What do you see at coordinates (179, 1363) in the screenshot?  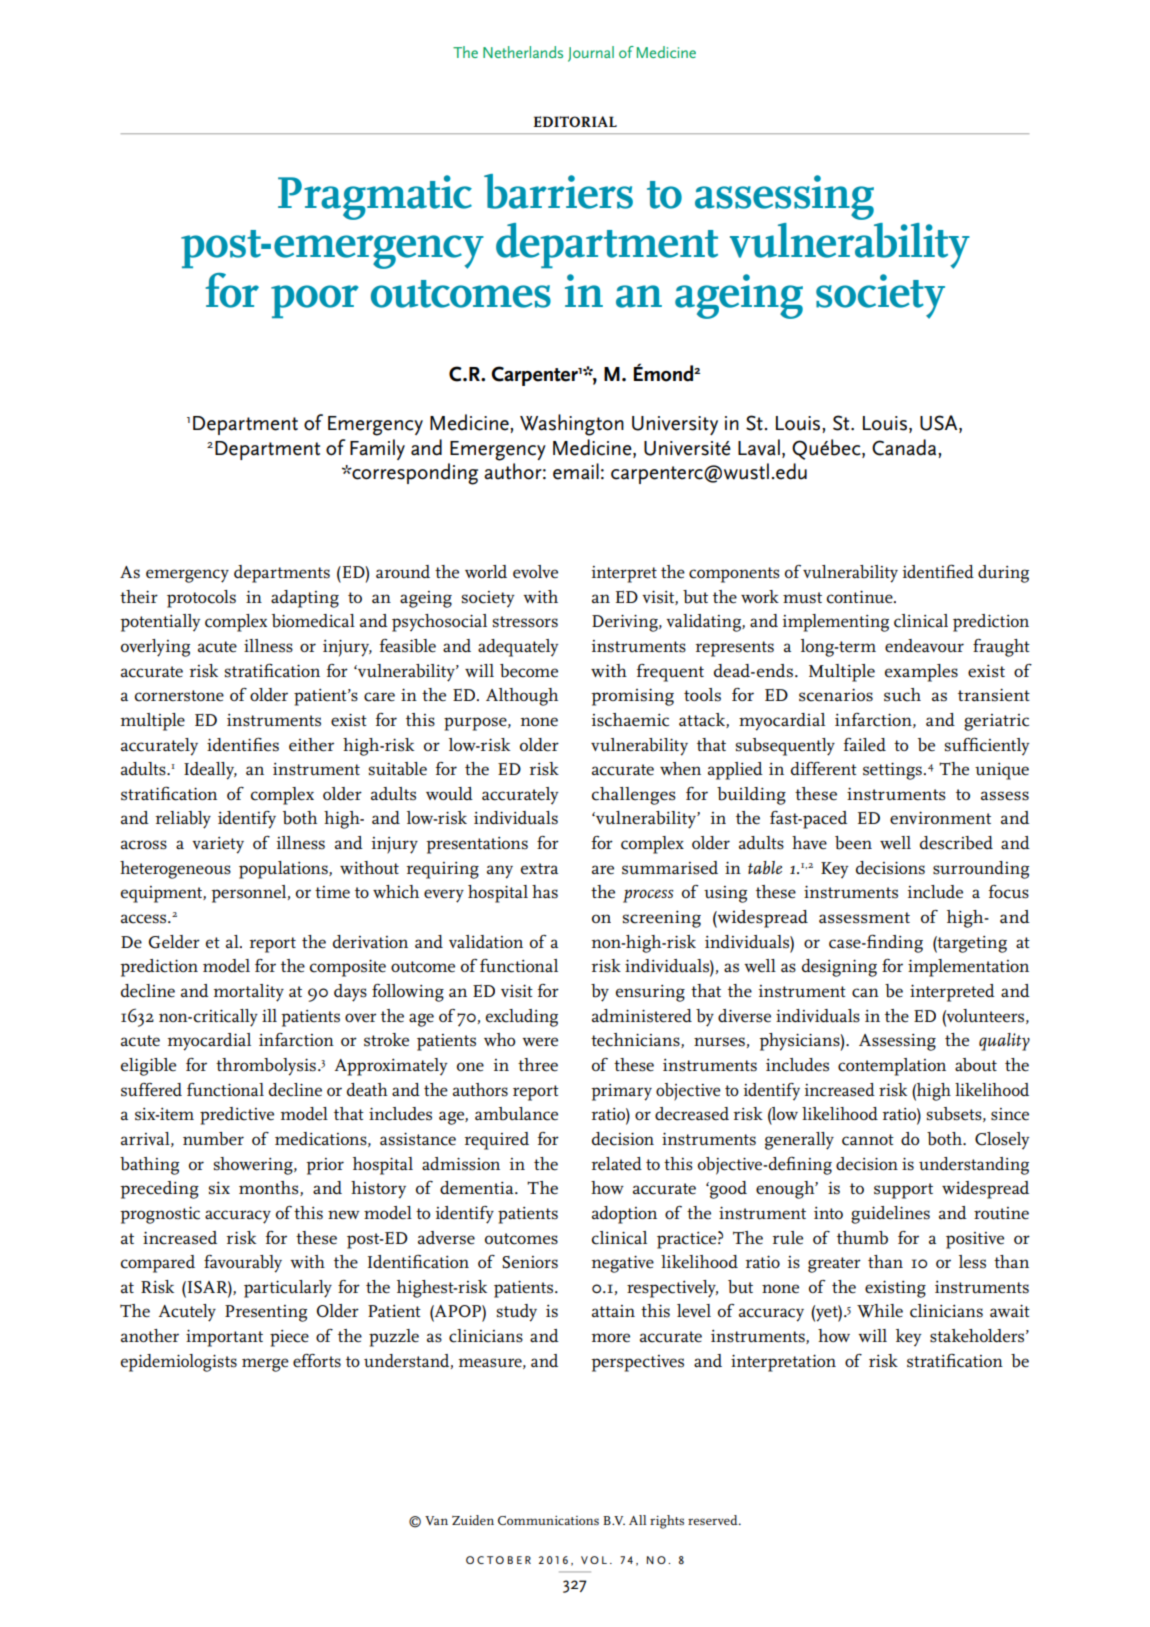 I see `epidemiologists` at bounding box center [179, 1363].
